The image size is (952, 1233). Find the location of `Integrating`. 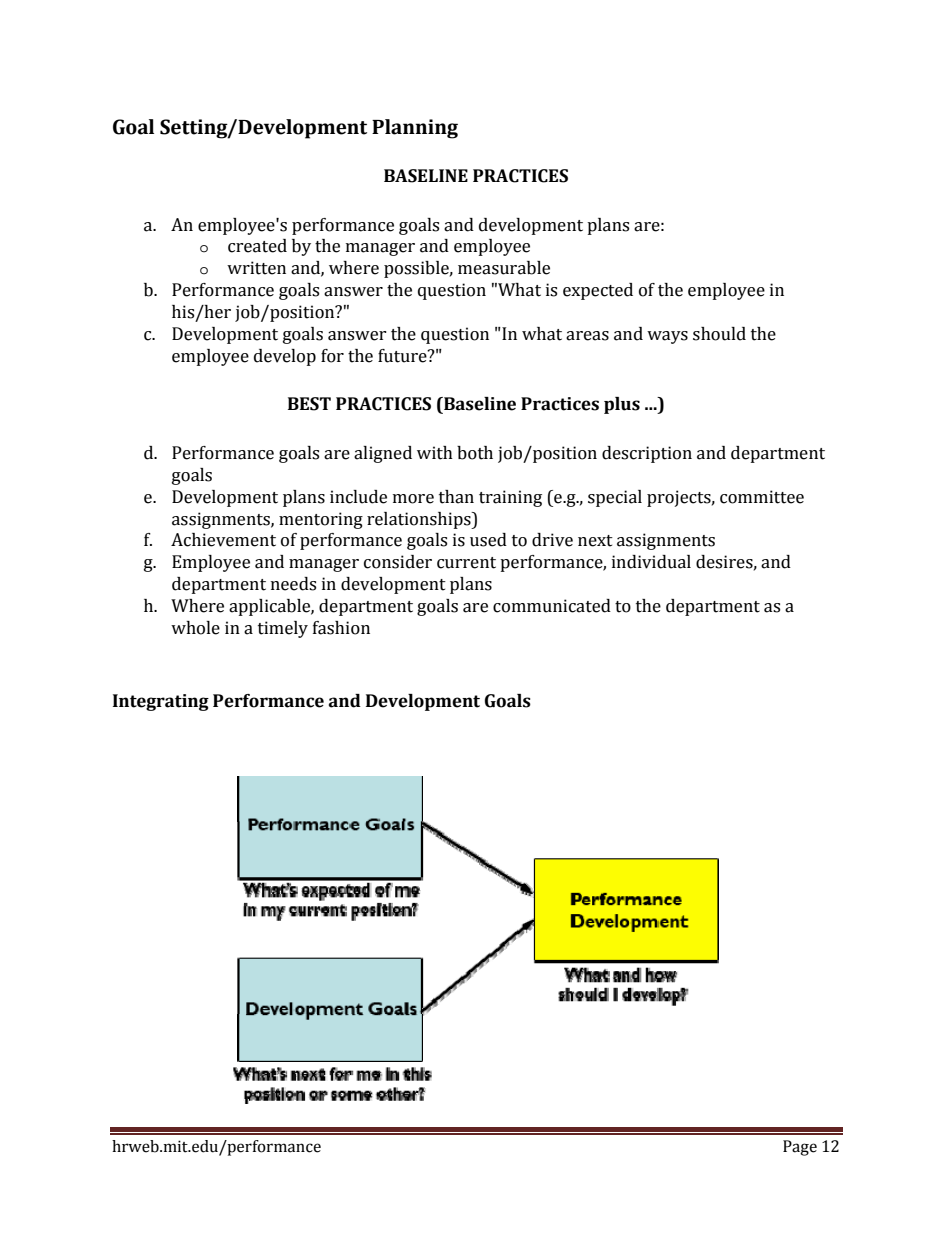

Integrating is located at coordinates (161, 702).
